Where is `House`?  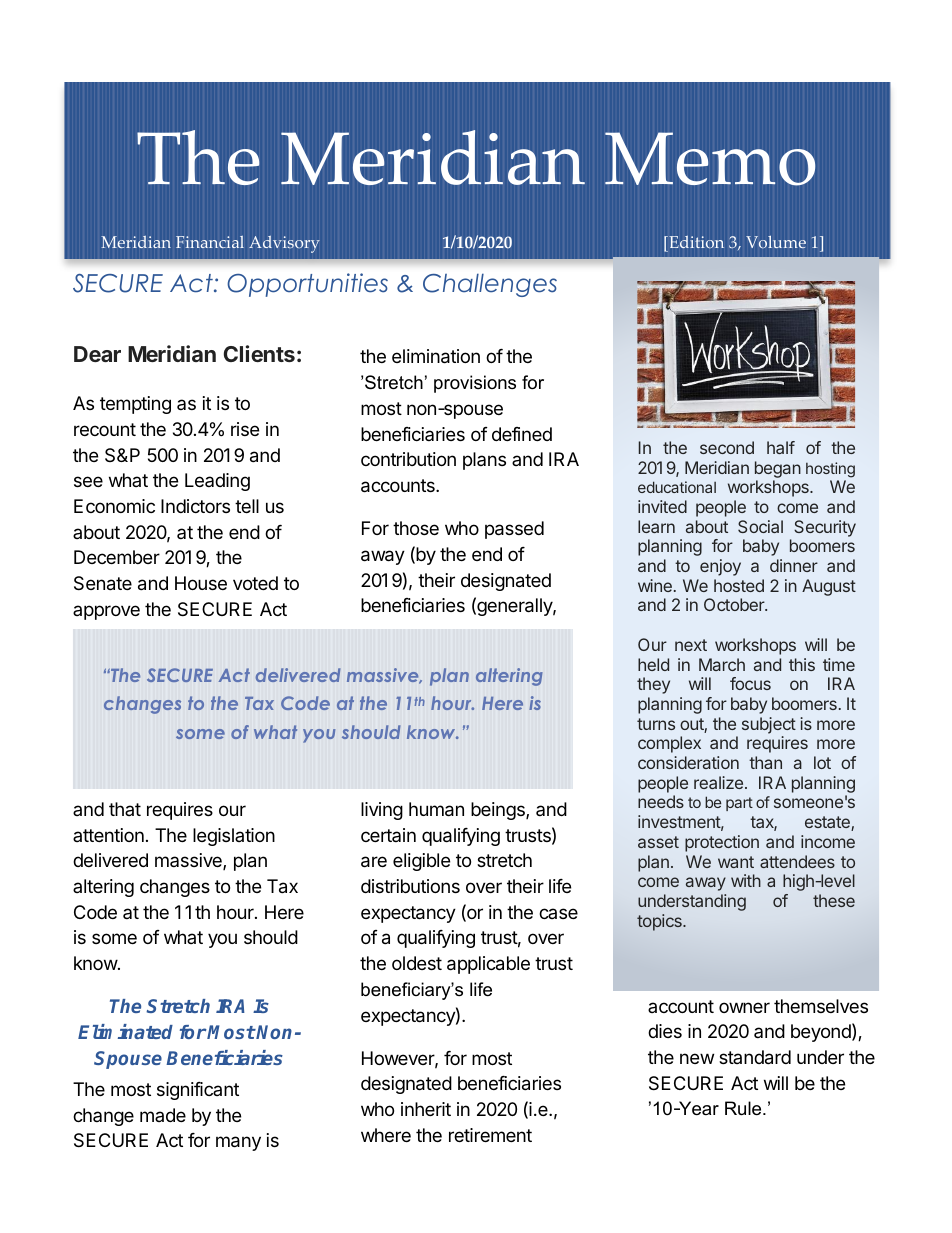
House is located at coordinates (201, 583).
